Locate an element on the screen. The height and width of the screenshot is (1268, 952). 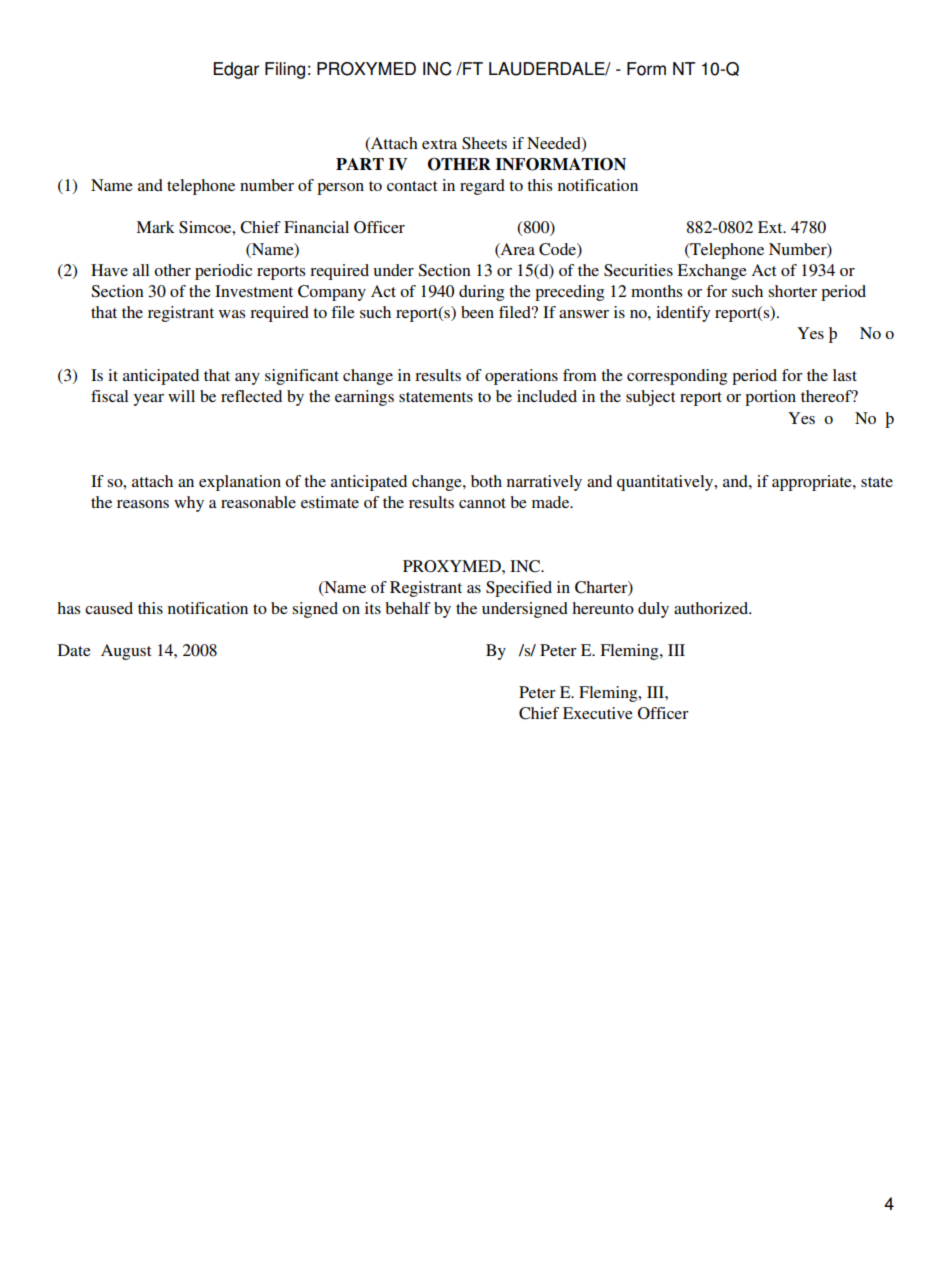
August is located at coordinates (126, 652).
